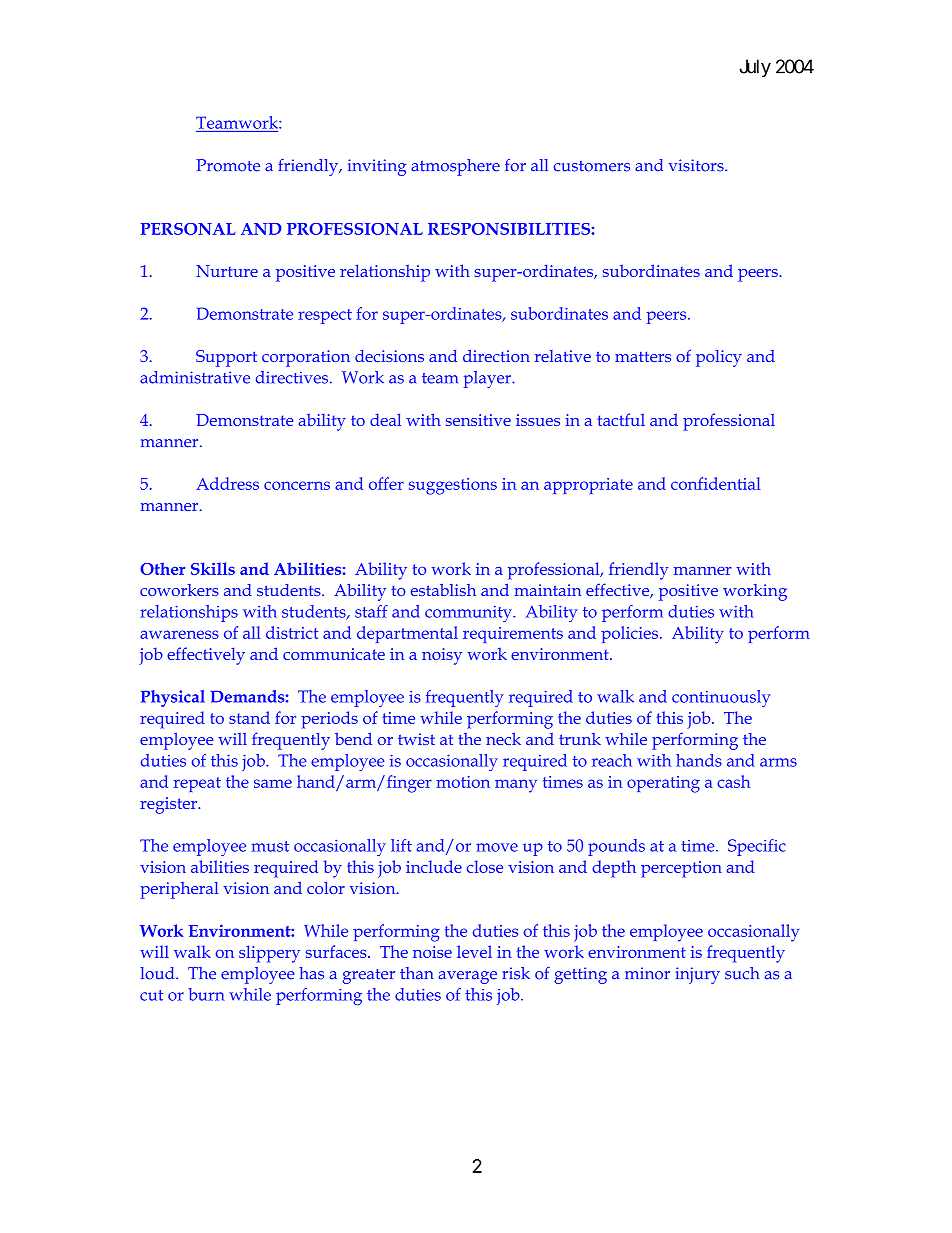  What do you see at coordinates (733, 781) in the page?
I see `cash` at bounding box center [733, 781].
